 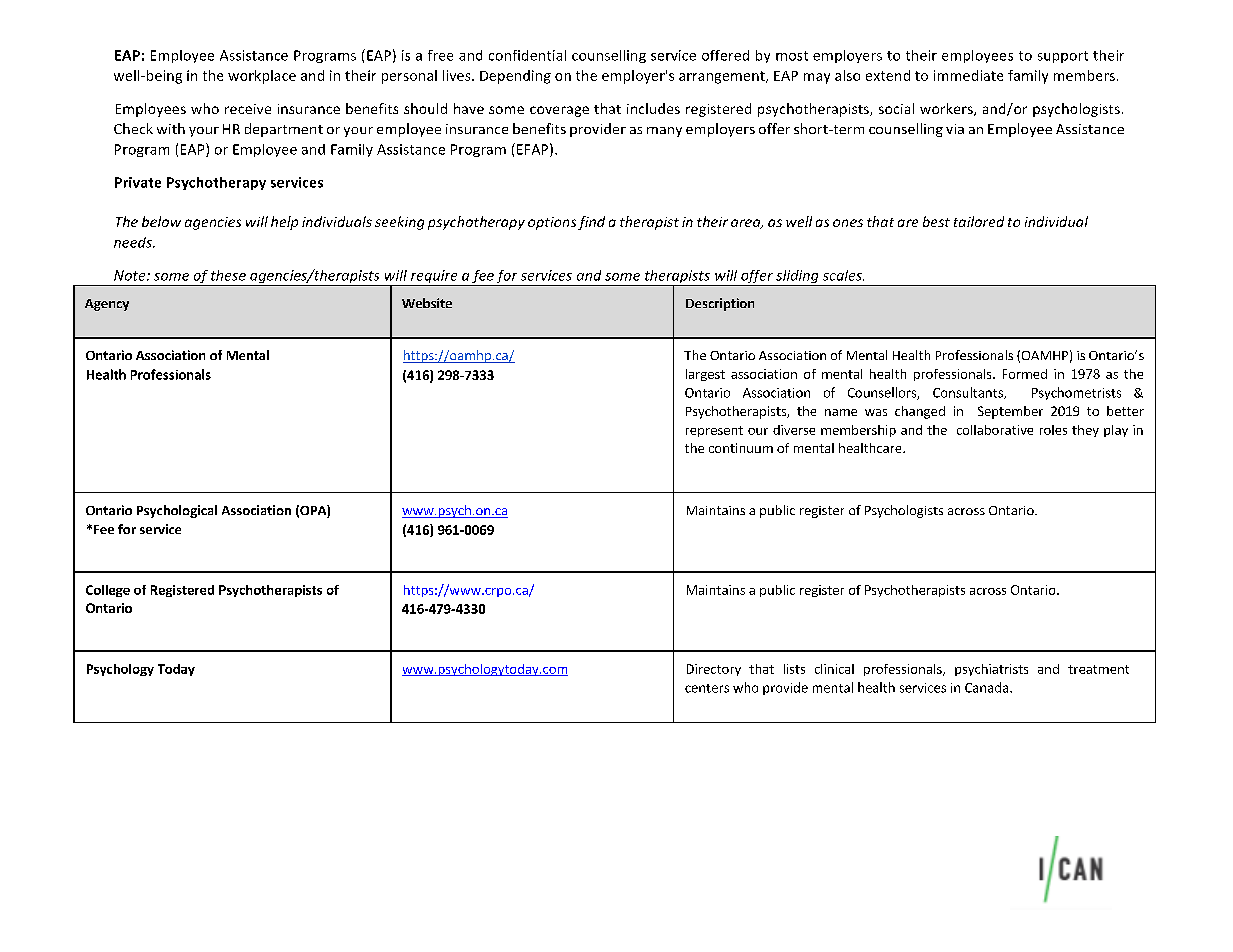 I want to click on continuum, so click(x=741, y=448).
